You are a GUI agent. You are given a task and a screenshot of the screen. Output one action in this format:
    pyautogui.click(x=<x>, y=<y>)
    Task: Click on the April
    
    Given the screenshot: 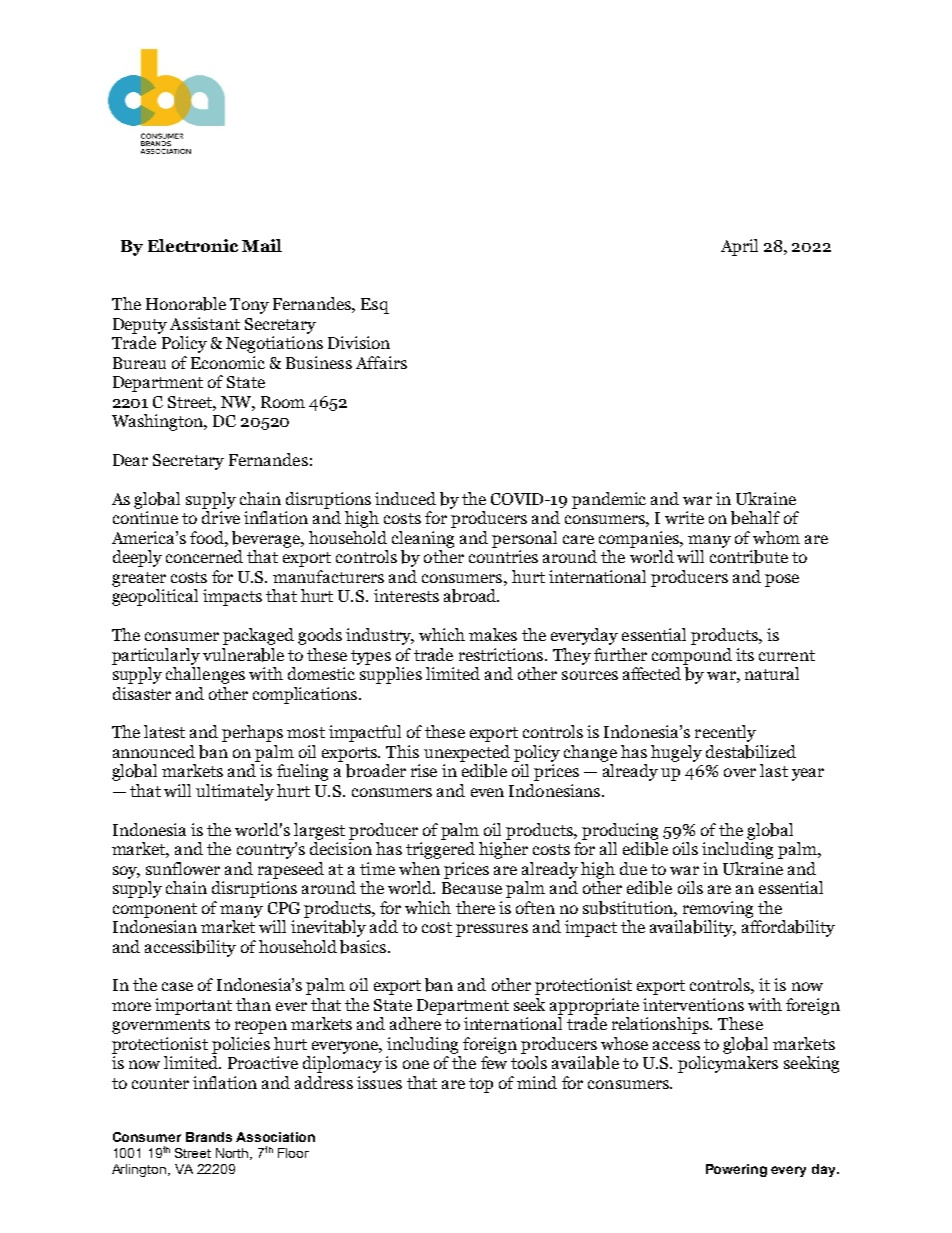 What is the action you would take?
    pyautogui.click(x=739, y=247)
